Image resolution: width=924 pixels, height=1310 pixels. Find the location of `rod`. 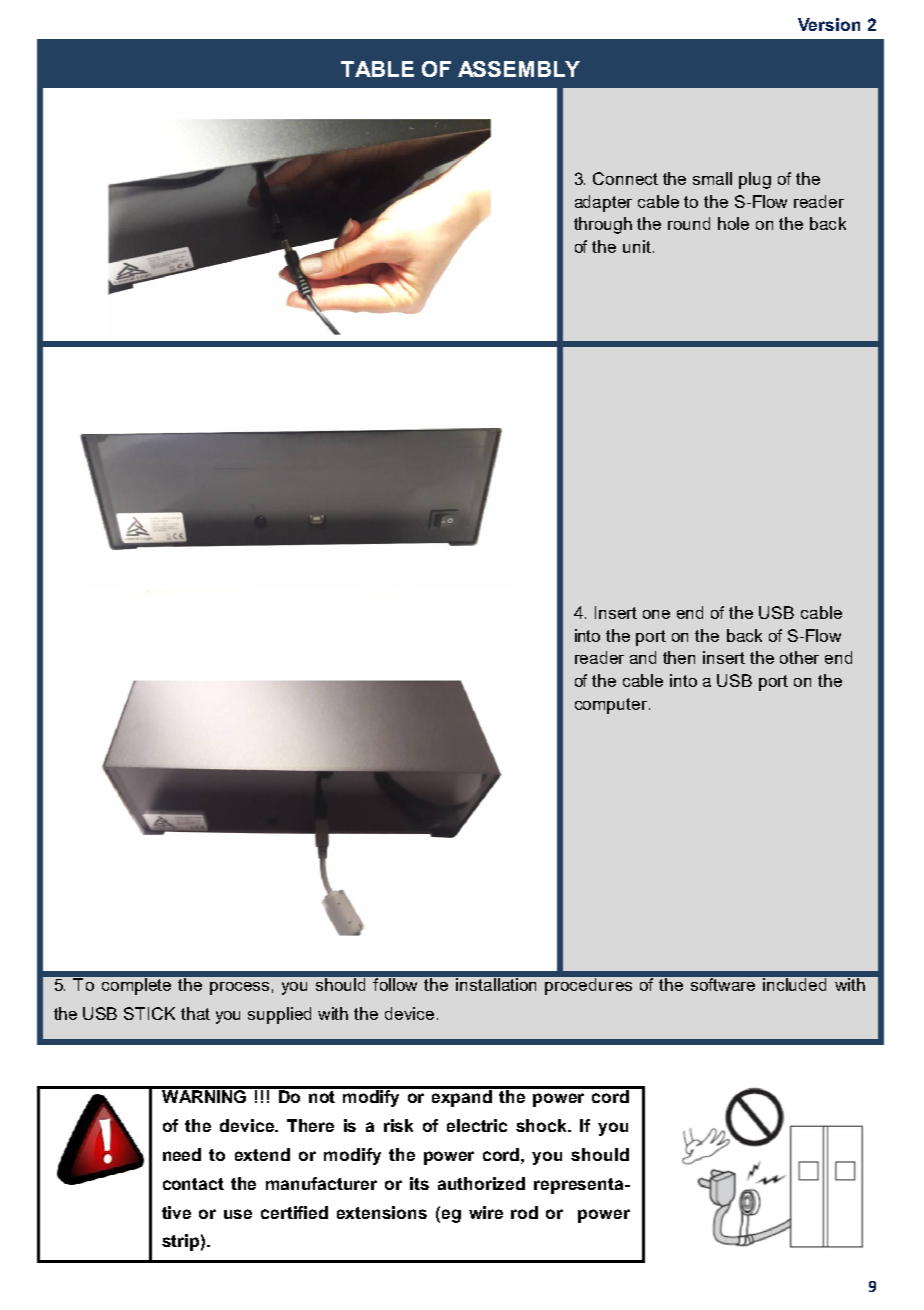

rod is located at coordinates (524, 1212).
